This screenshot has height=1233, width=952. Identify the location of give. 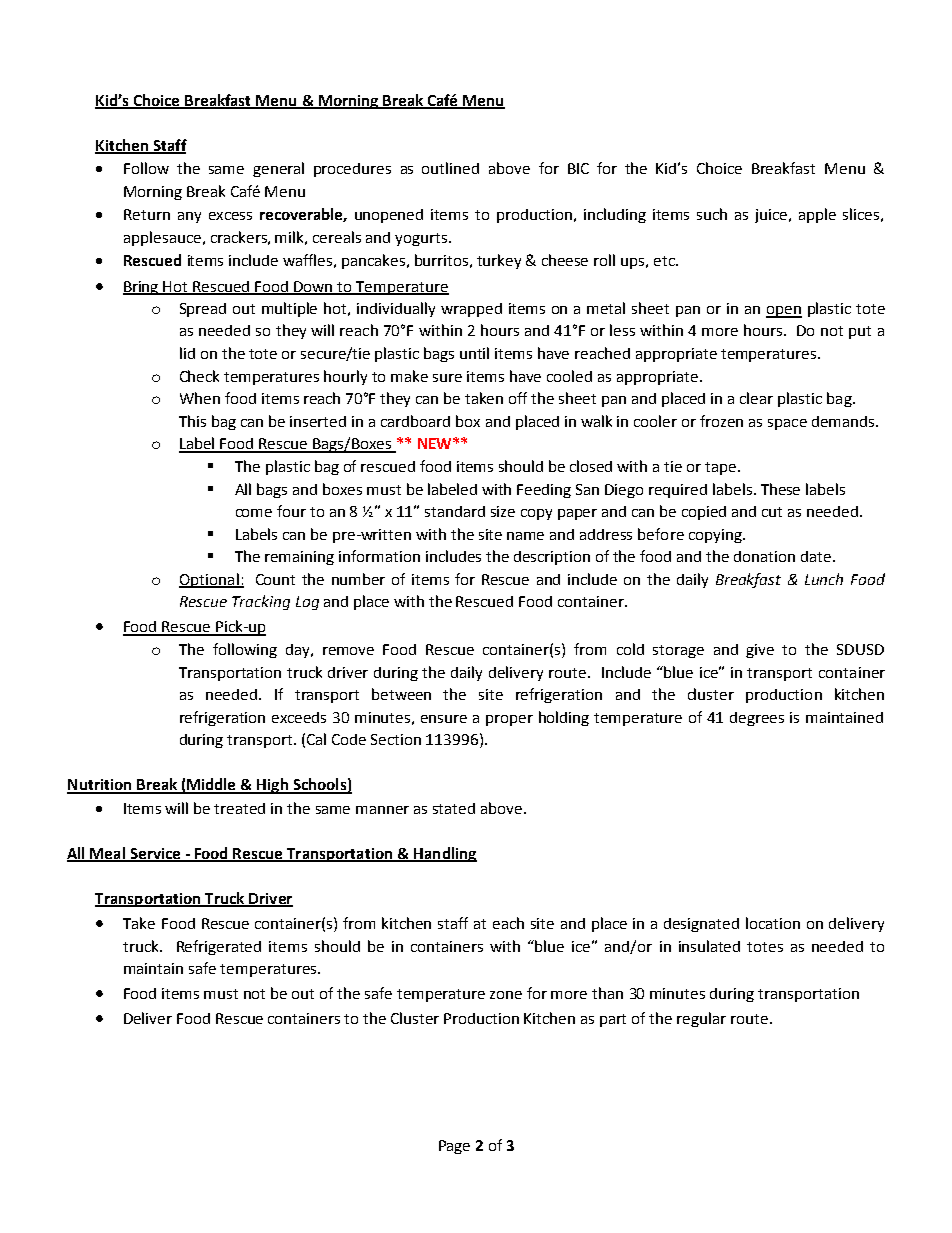
(760, 651).
